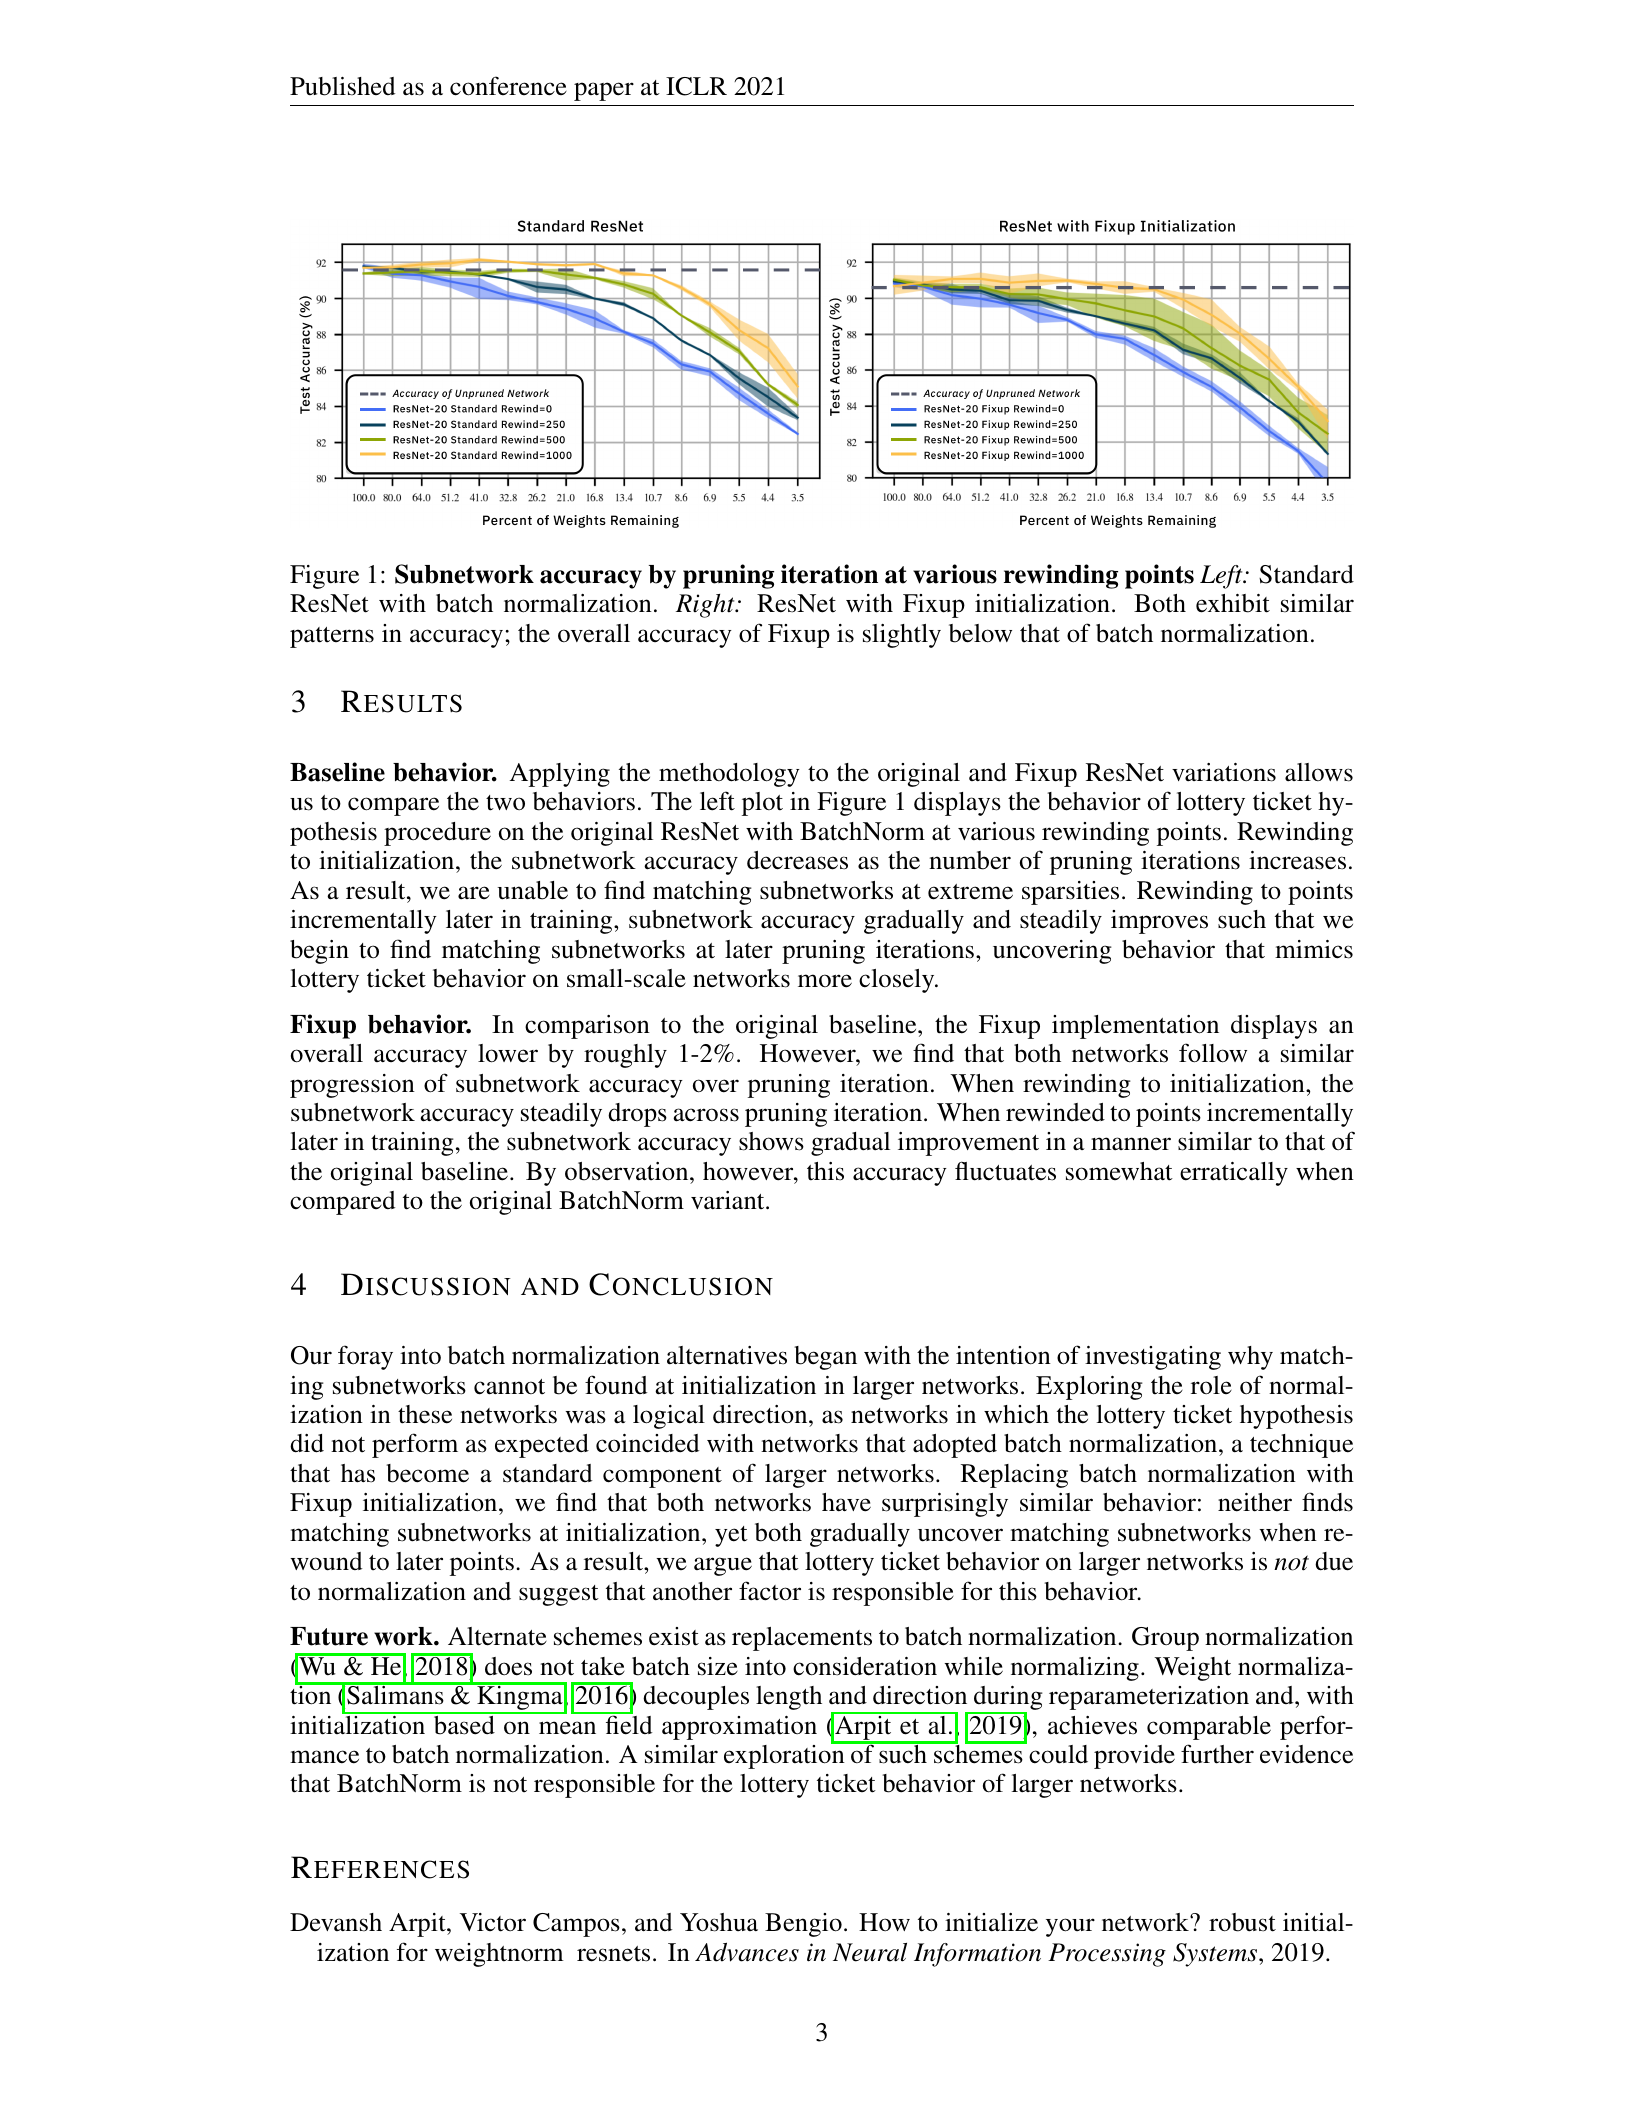 This page has height=2128, width=1644. What do you see at coordinates (493, 1922) in the page?
I see `Victor` at bounding box center [493, 1922].
